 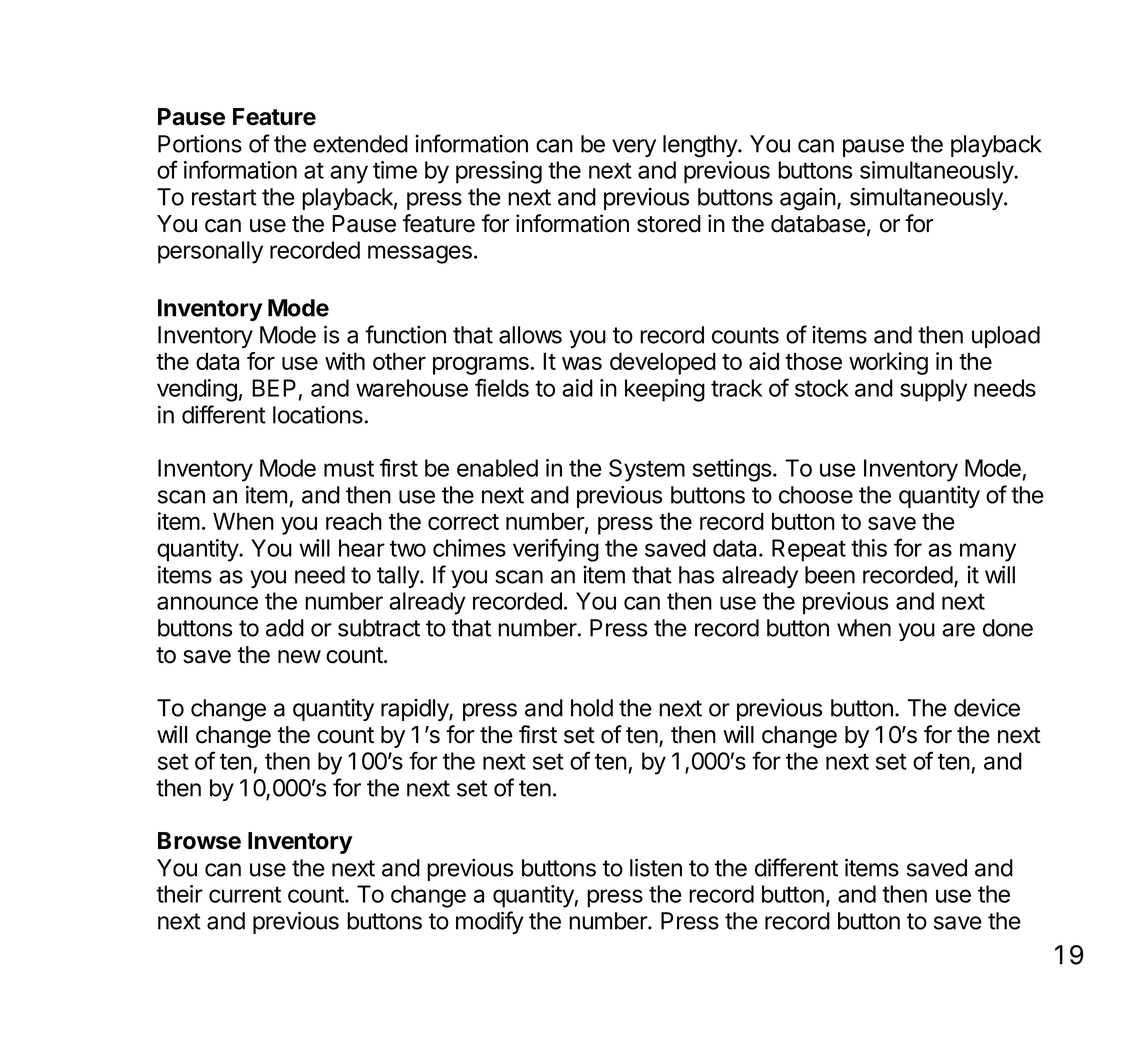 What do you see at coordinates (354, 521) in the image?
I see `reach` at bounding box center [354, 521].
